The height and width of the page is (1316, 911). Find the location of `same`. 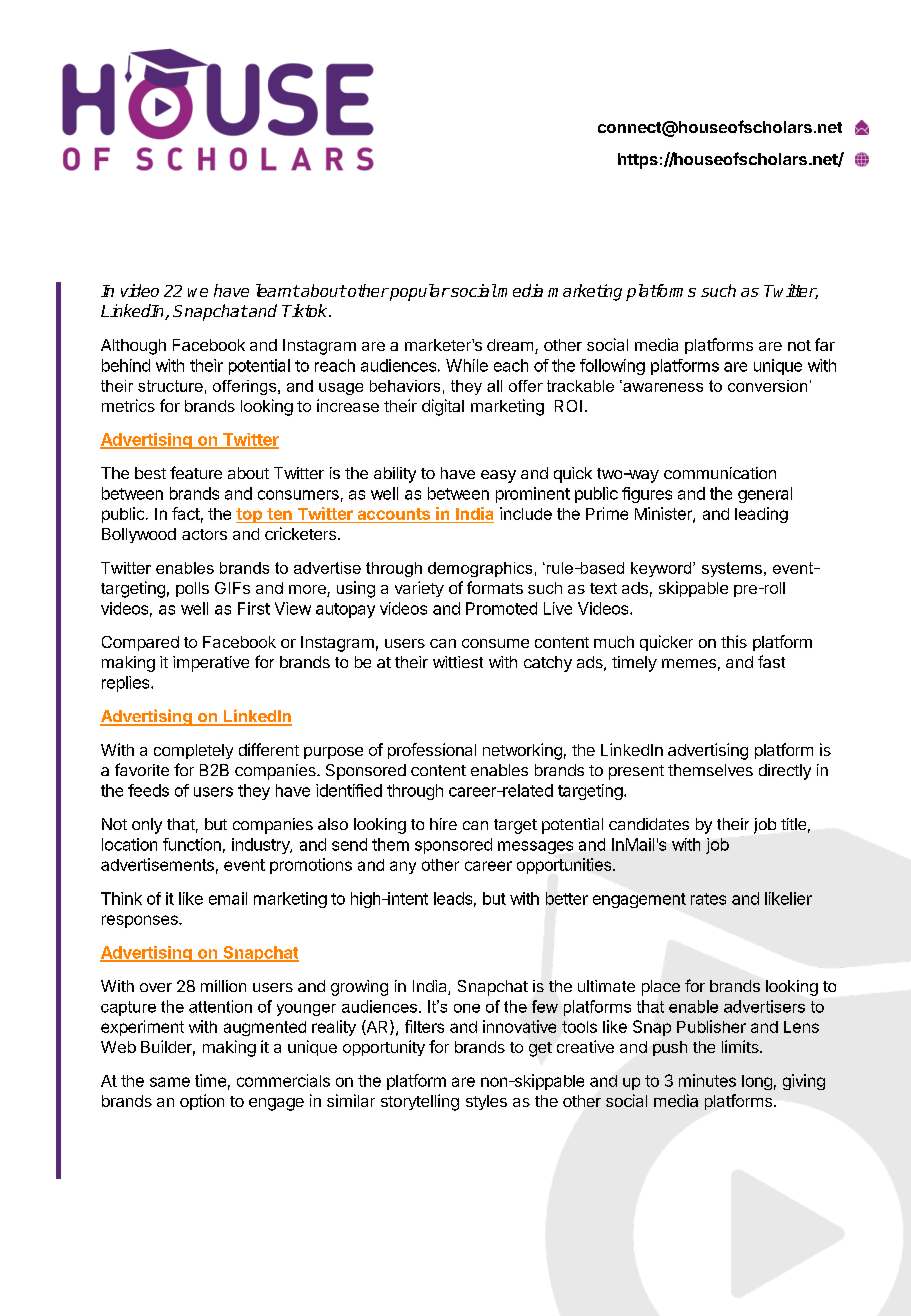

same is located at coordinates (170, 1082).
